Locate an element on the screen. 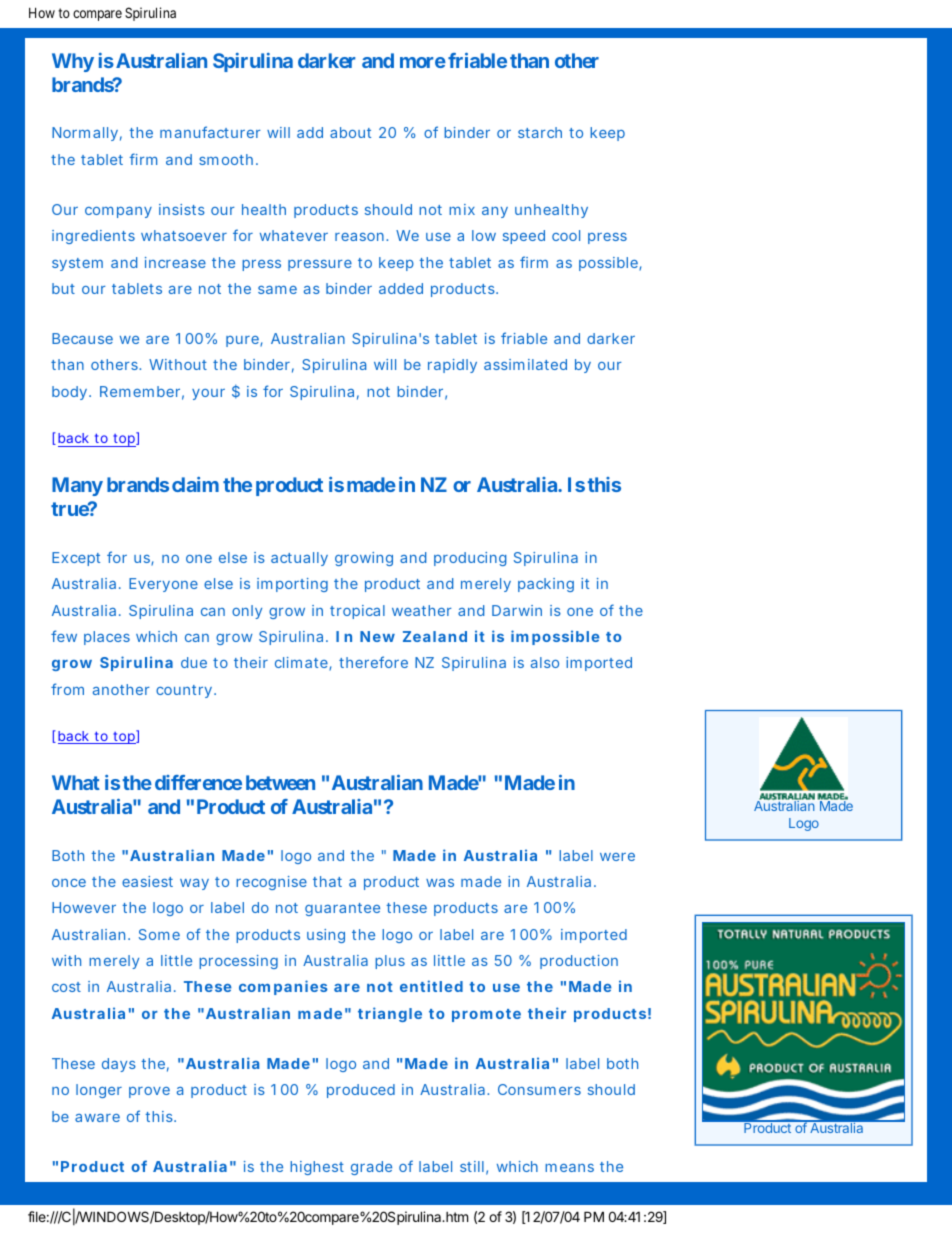 Image resolution: width=952 pixels, height=1233 pixels. aware is located at coordinates (97, 1118).
